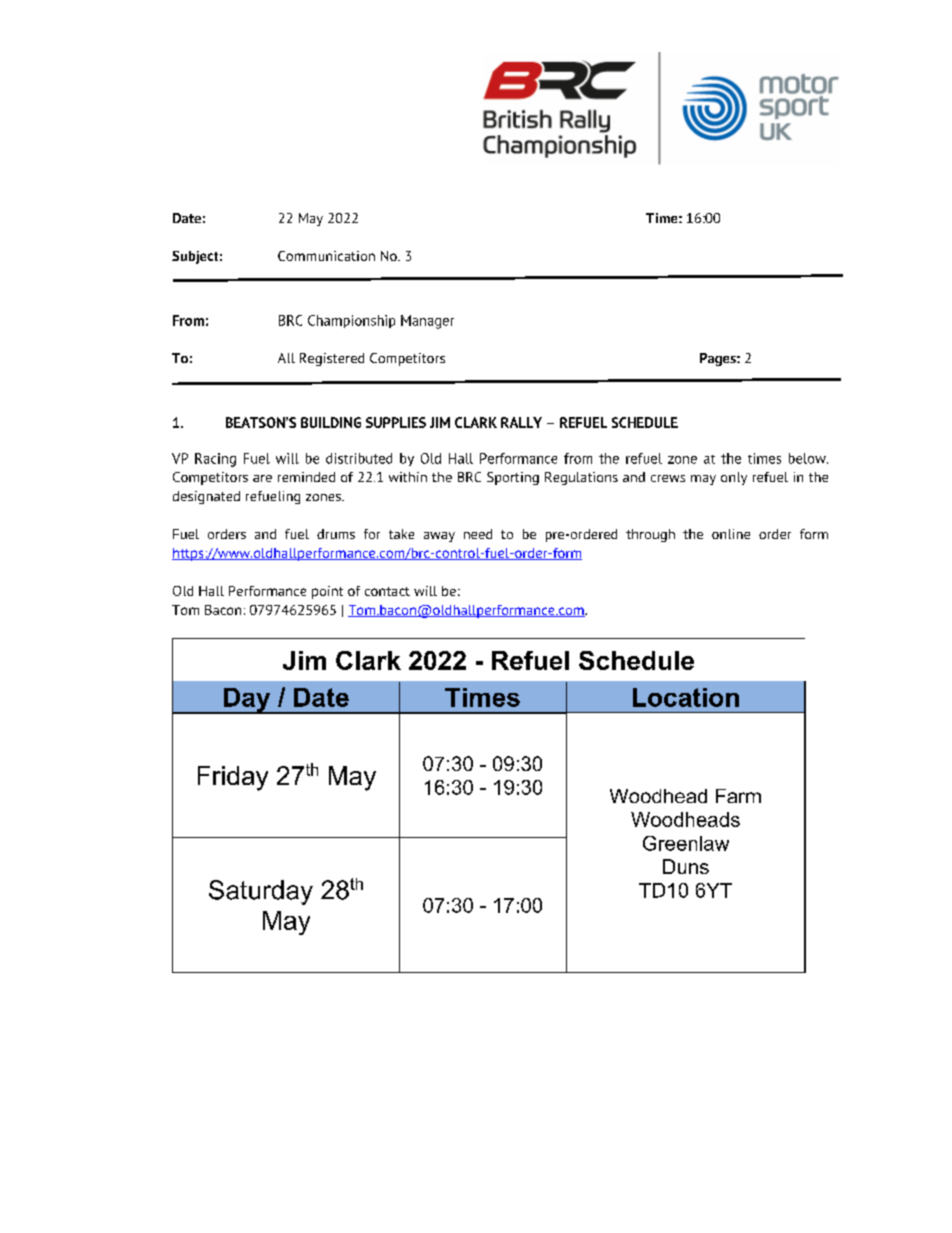  I want to click on Communication, so click(326, 256).
